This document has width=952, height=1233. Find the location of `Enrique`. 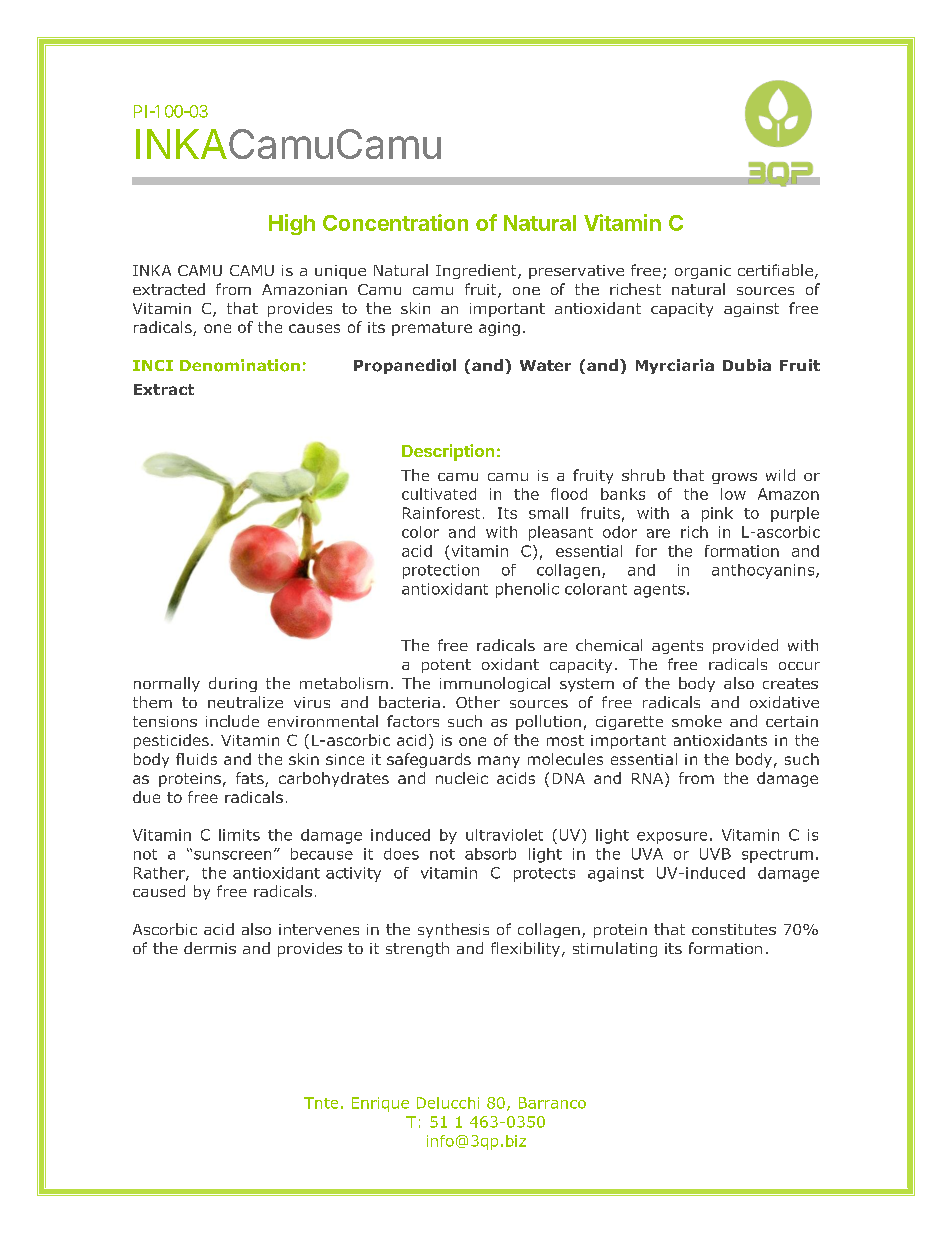

Enrique is located at coordinates (380, 1104).
